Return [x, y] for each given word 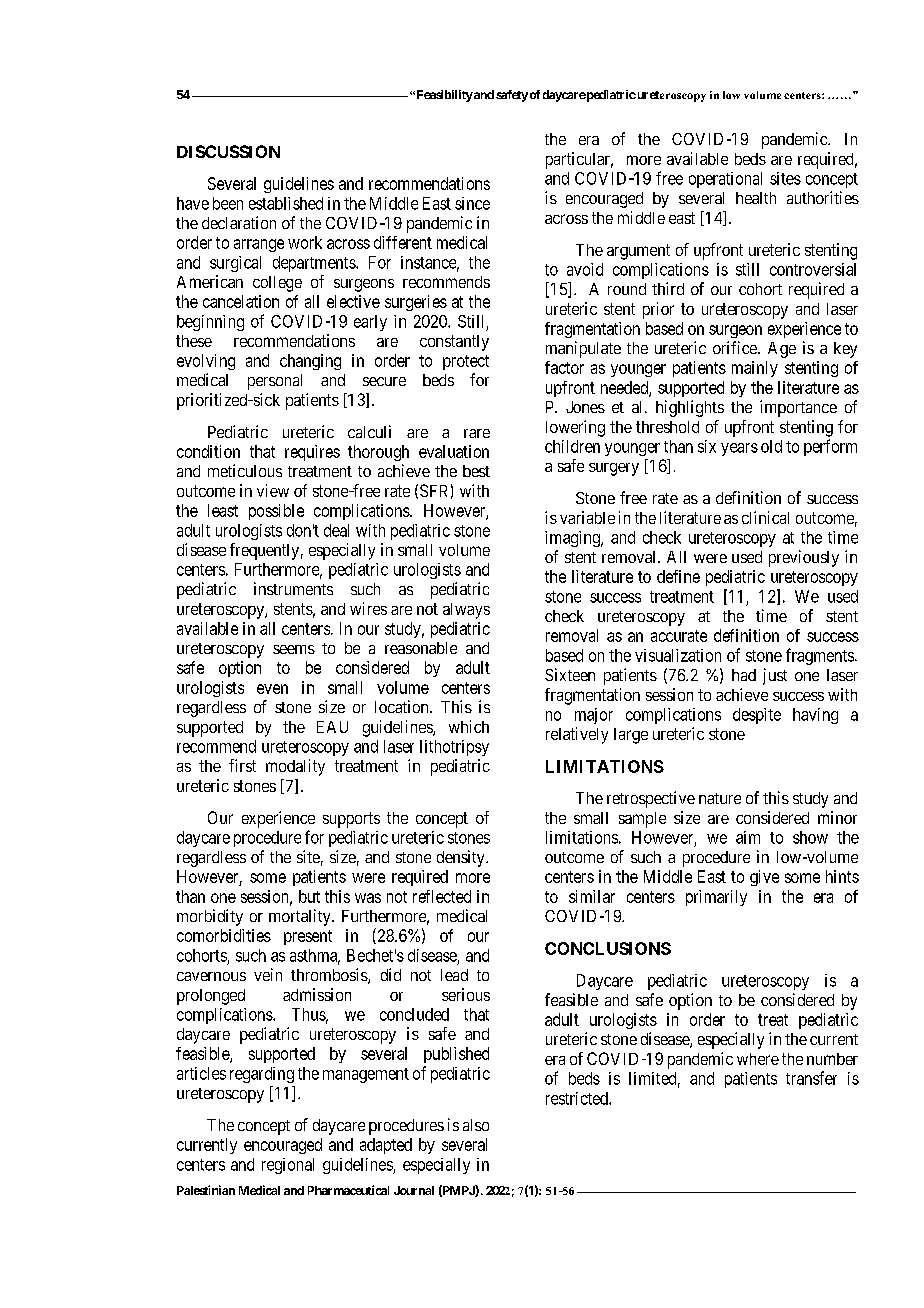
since [472, 203]
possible [276, 512]
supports [351, 820]
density [462, 858]
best [476, 471]
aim [748, 837]
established [286, 203]
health [756, 198]
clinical [765, 517]
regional [288, 1166]
